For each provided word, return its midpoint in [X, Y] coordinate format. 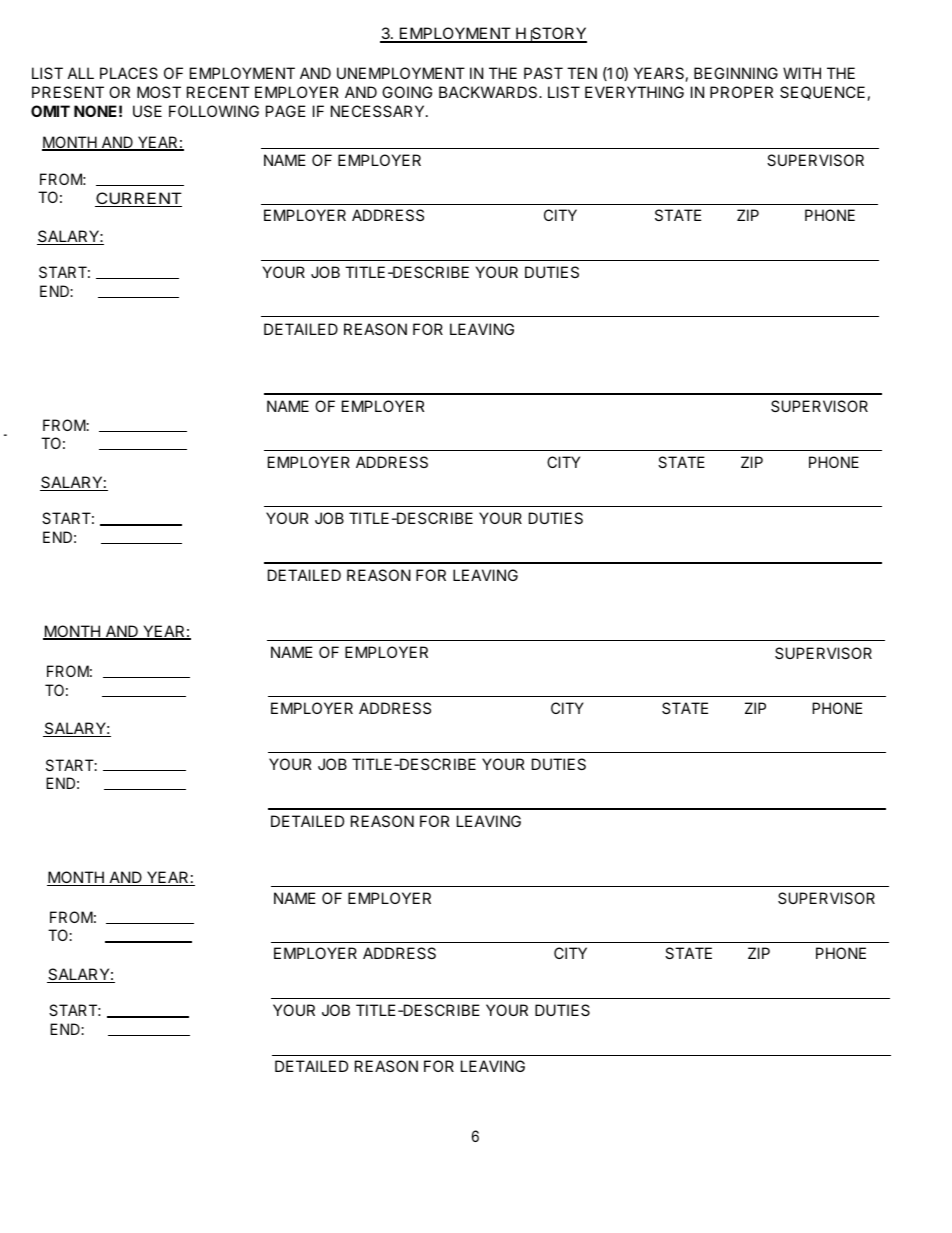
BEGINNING [736, 73]
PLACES [129, 73]
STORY [558, 35]
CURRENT [138, 199]
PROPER [741, 92]
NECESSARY [379, 111]
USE [147, 111]
